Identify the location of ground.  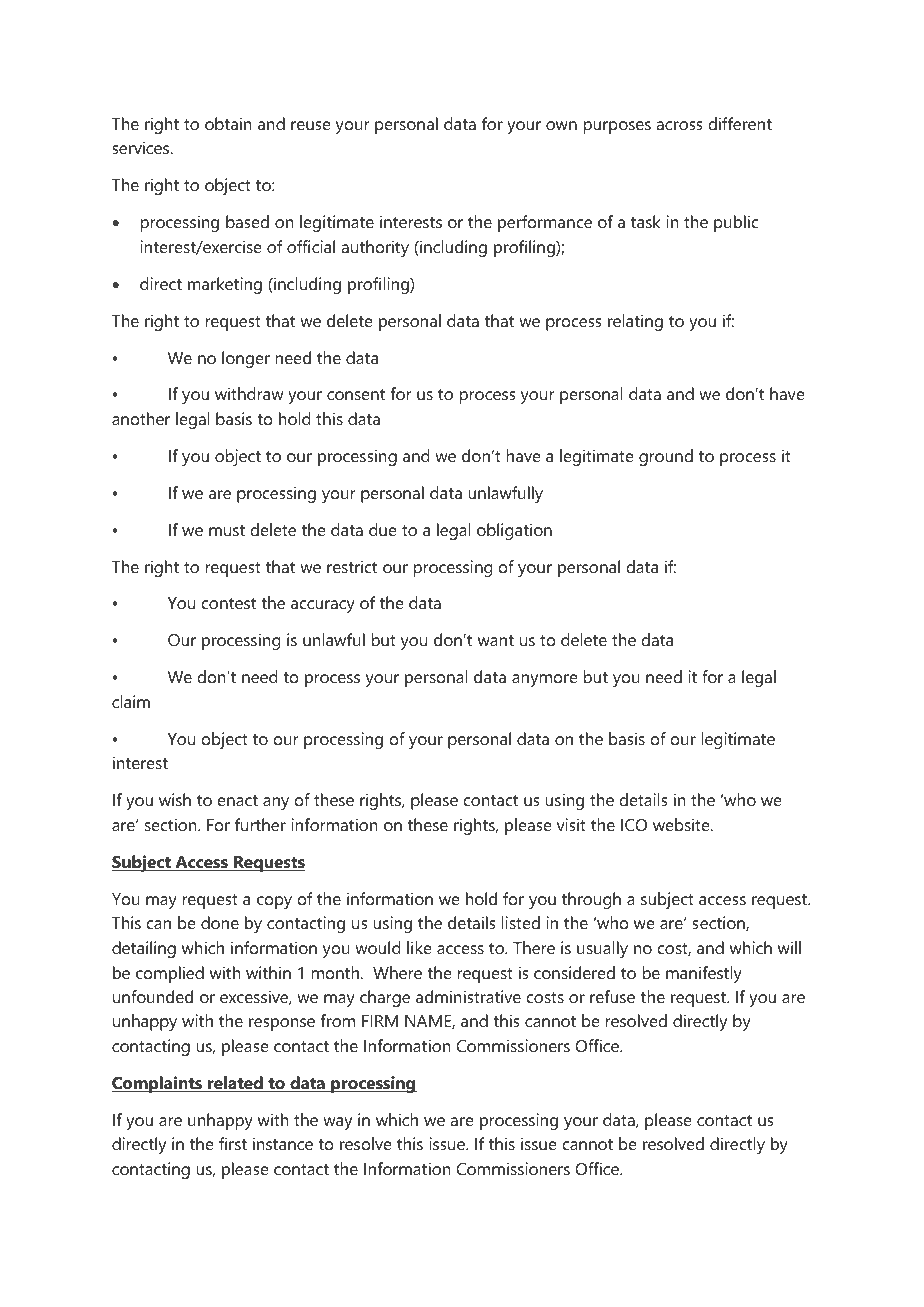
(666, 457).
